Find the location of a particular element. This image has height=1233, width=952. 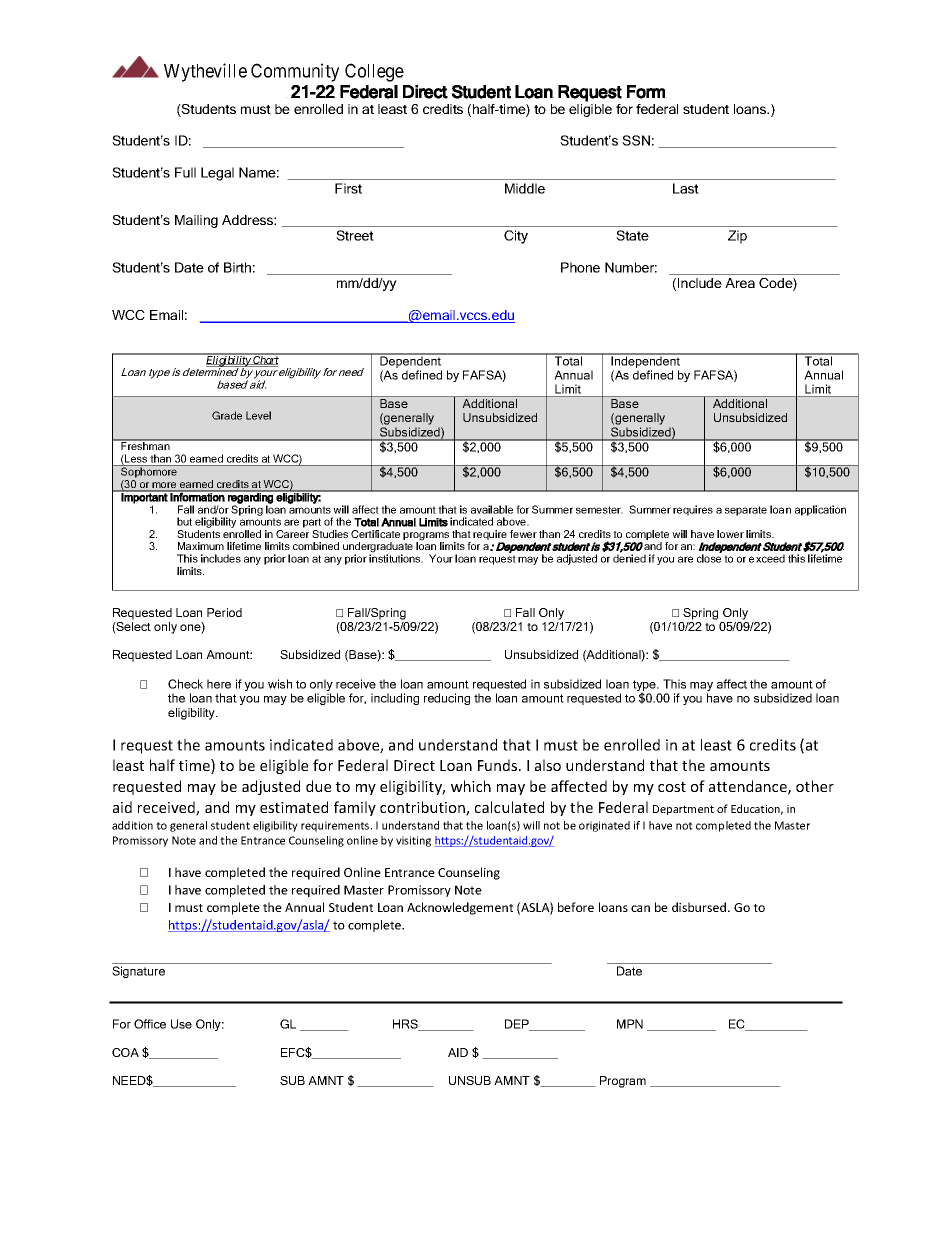

Phone is located at coordinates (580, 267).
